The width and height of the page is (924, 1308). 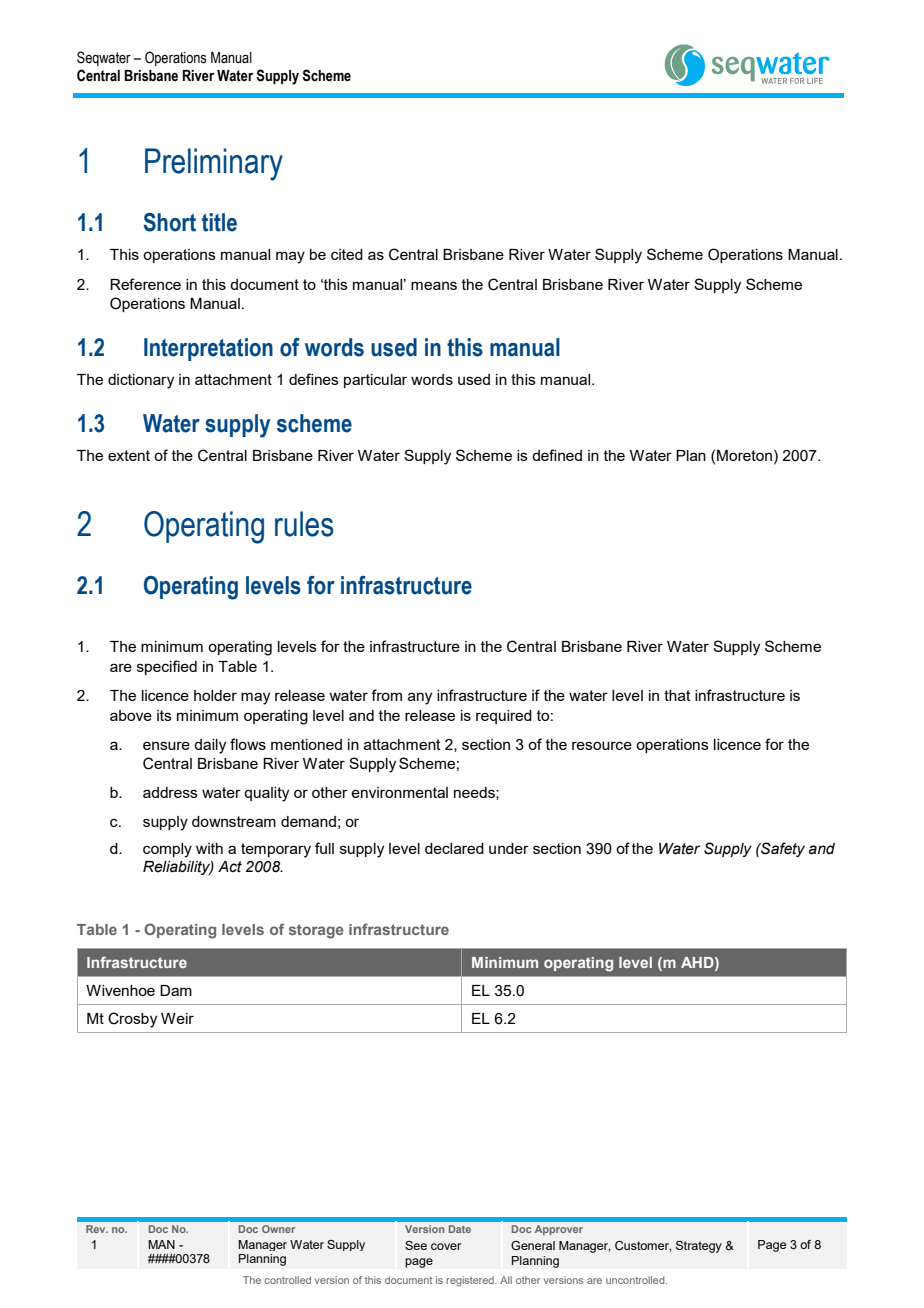 I want to click on means, so click(x=434, y=285).
